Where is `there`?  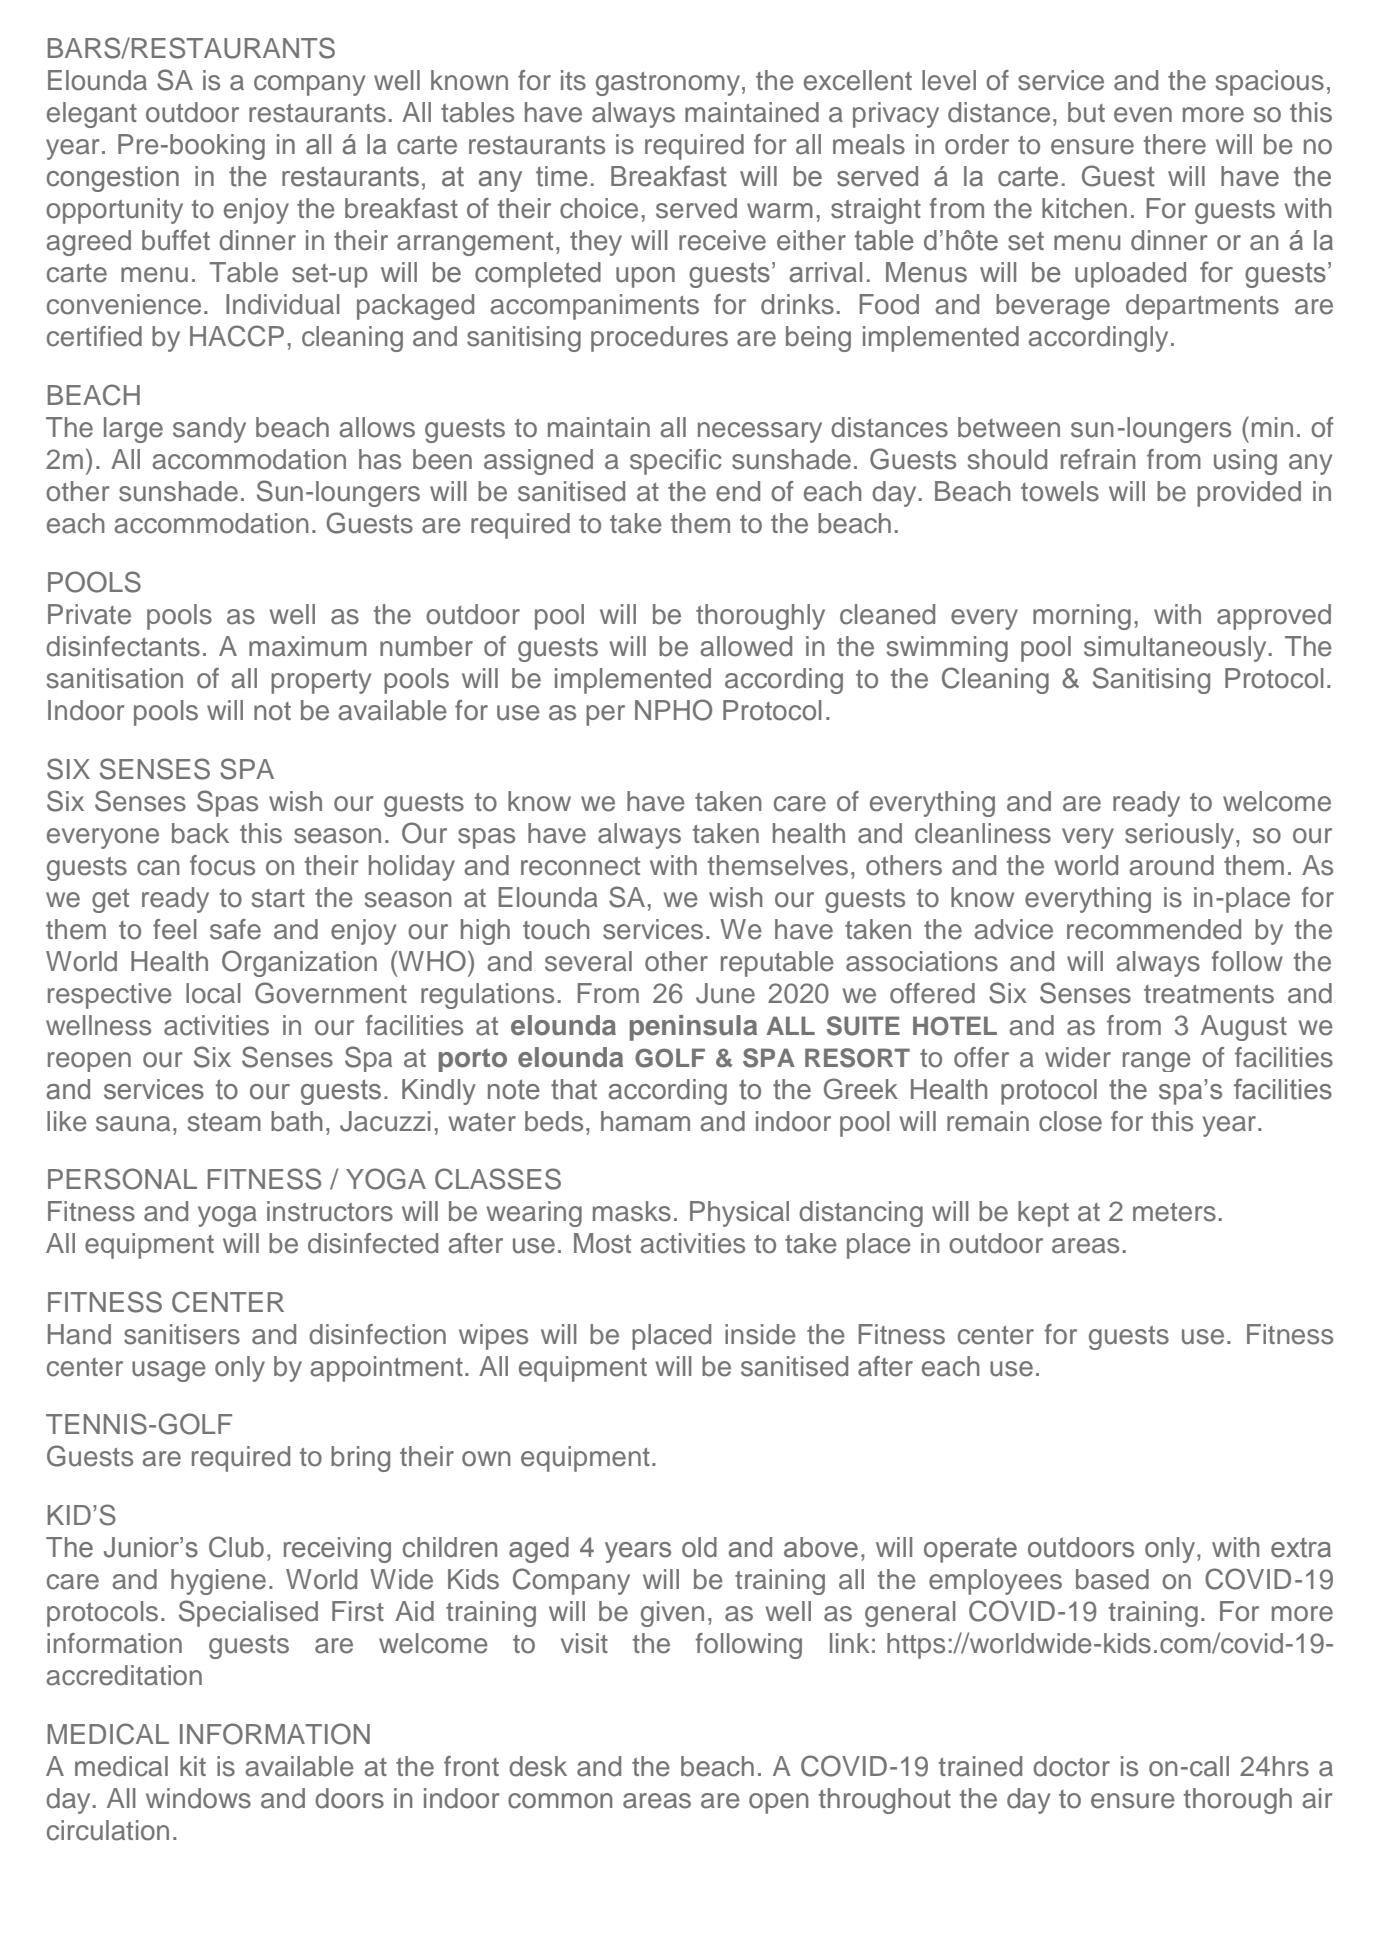
there is located at coordinates (1175, 144).
